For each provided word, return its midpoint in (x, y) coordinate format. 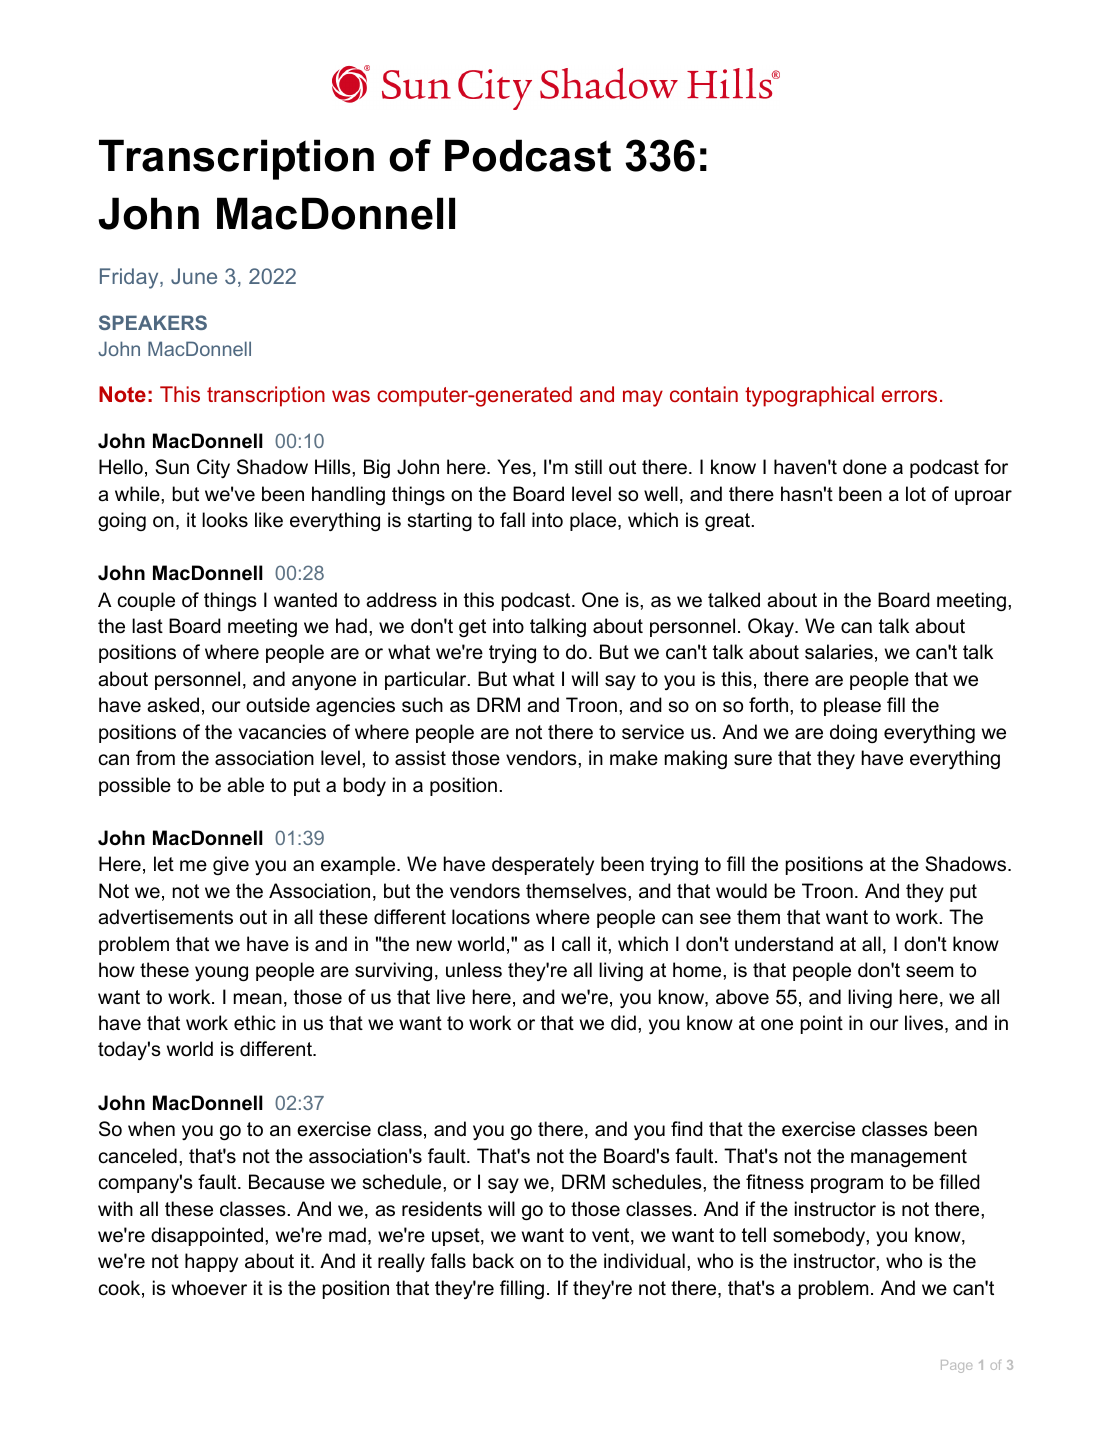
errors (909, 396)
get (472, 628)
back (493, 1261)
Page (956, 1366)
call (576, 944)
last (147, 626)
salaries (839, 652)
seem (929, 972)
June (194, 276)
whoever (209, 1288)
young (221, 973)
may (643, 398)
